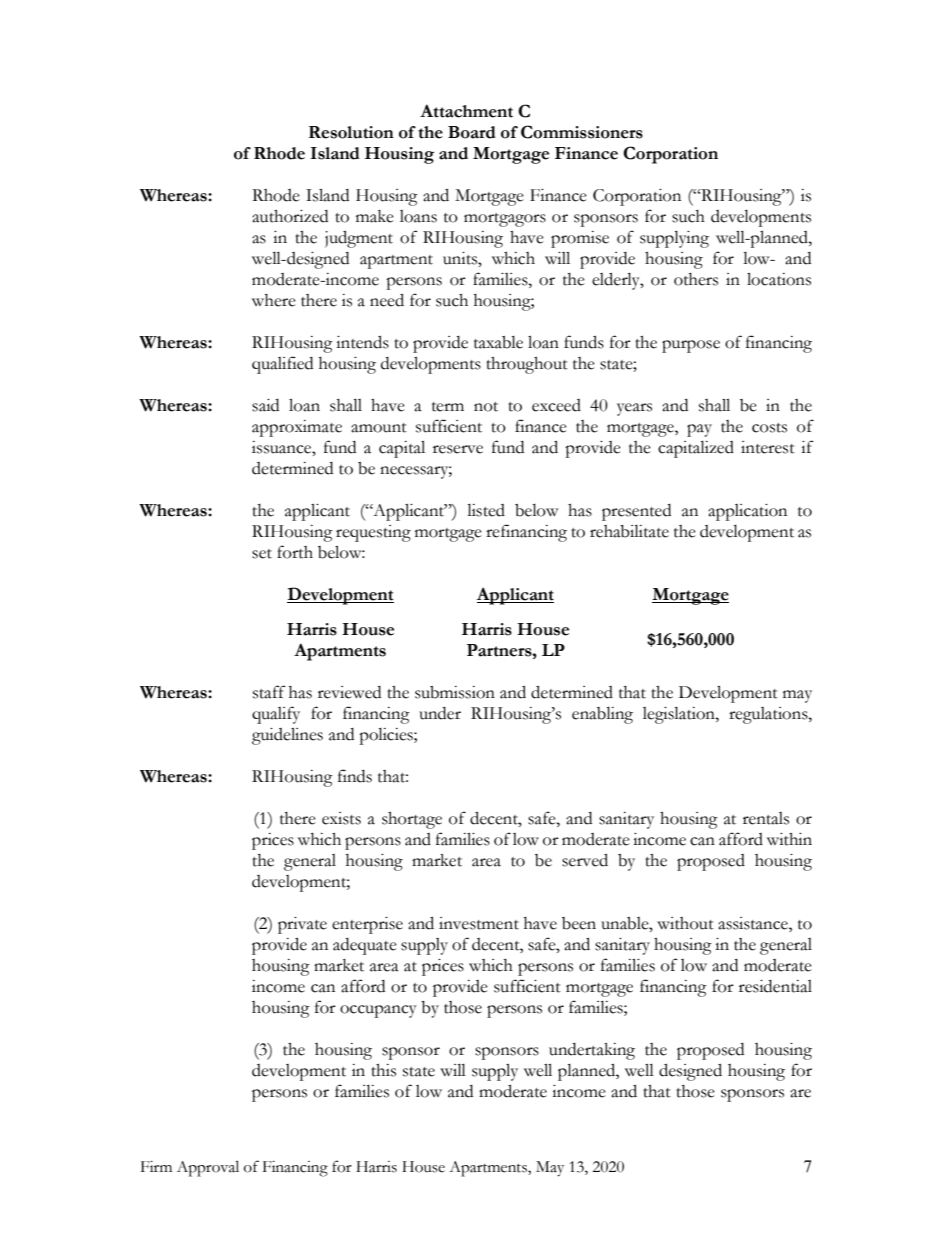  What do you see at coordinates (472, 132) in the document?
I see `Board` at bounding box center [472, 132].
